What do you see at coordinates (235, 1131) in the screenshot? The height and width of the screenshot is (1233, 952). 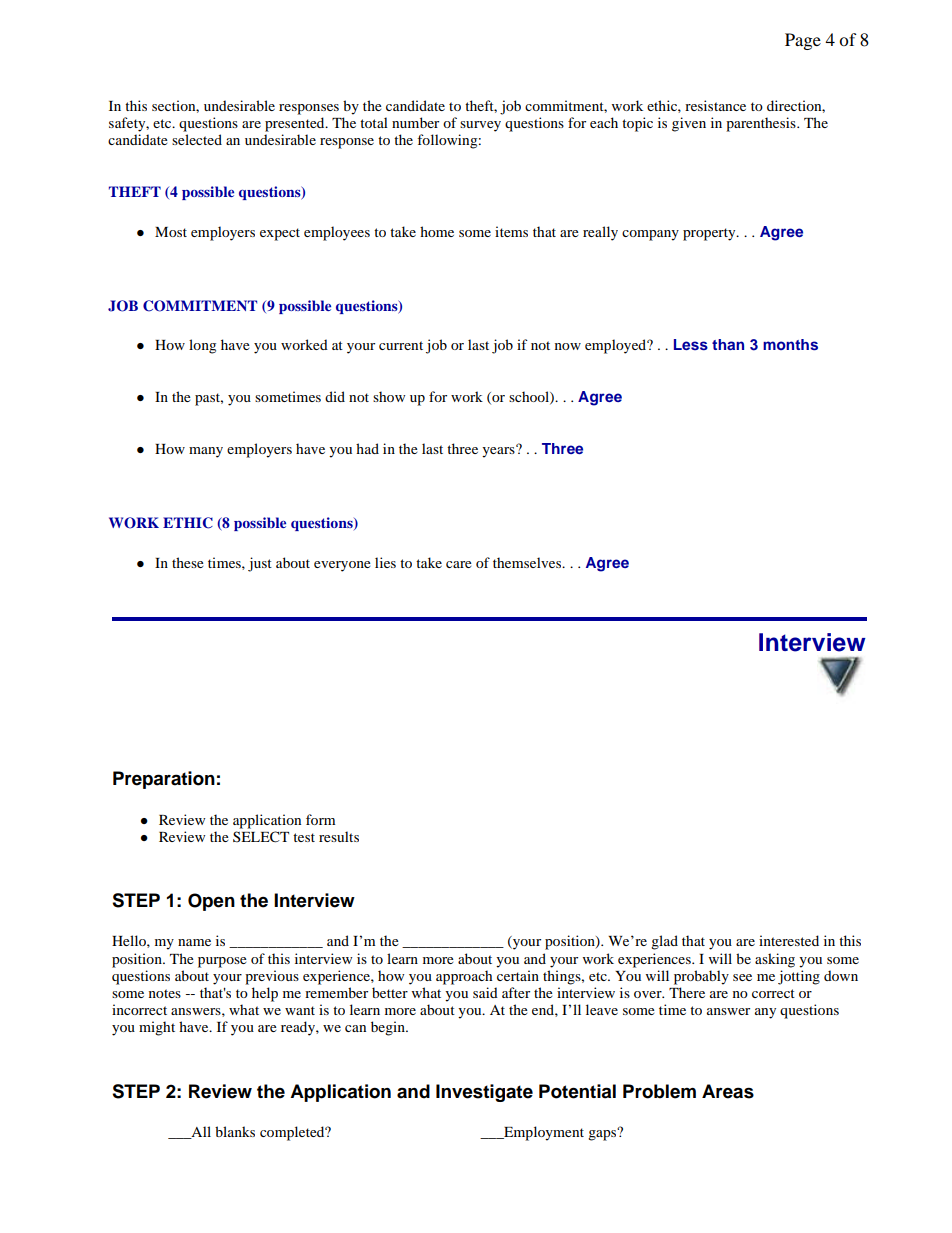 I see `blanks` at bounding box center [235, 1131].
